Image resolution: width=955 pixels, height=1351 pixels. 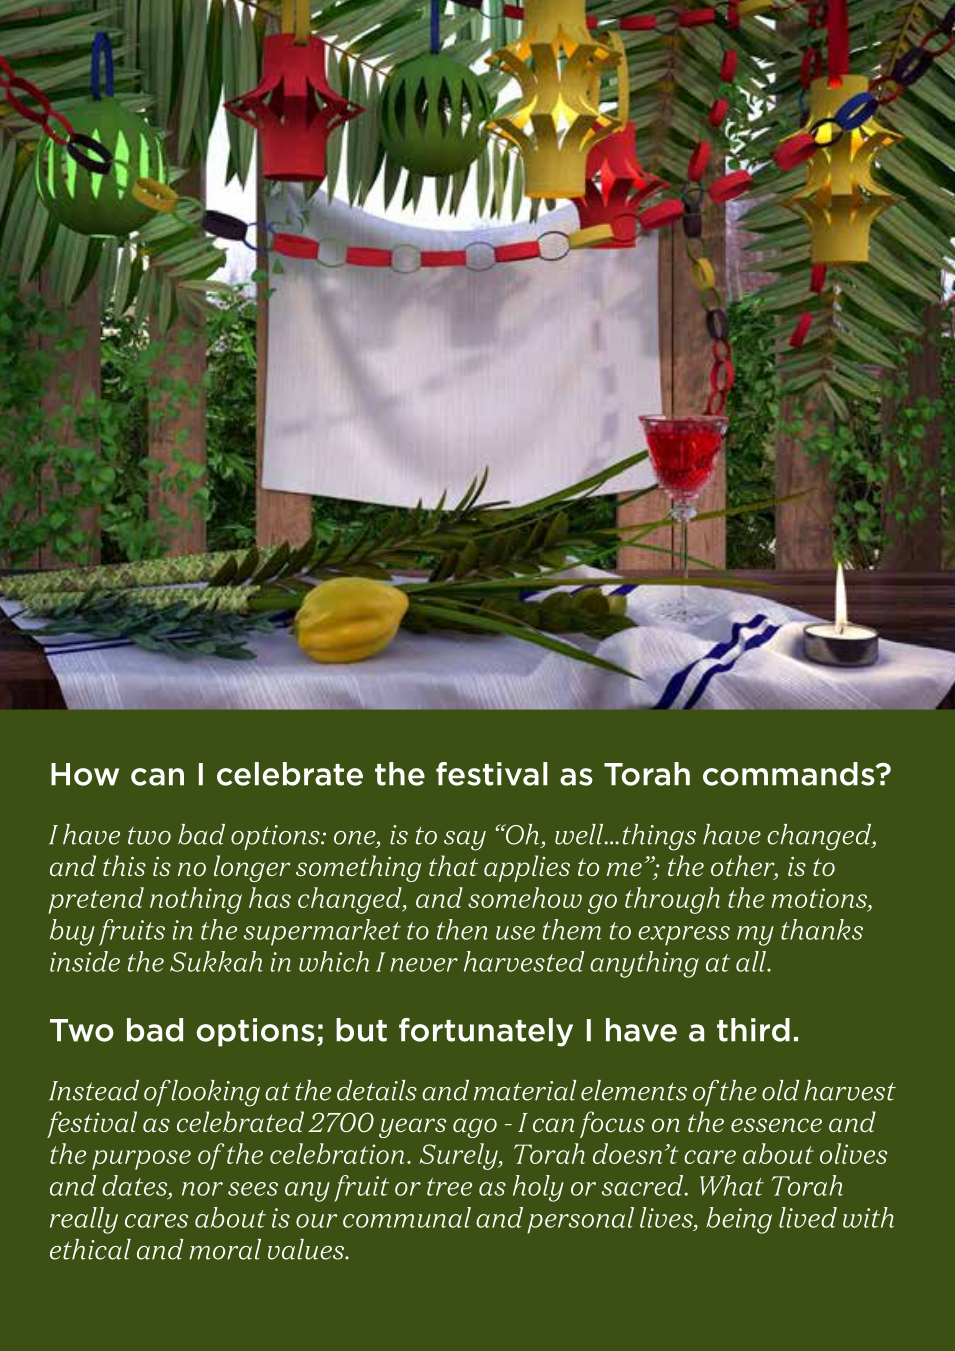 I want to click on moral, so click(x=225, y=1249).
